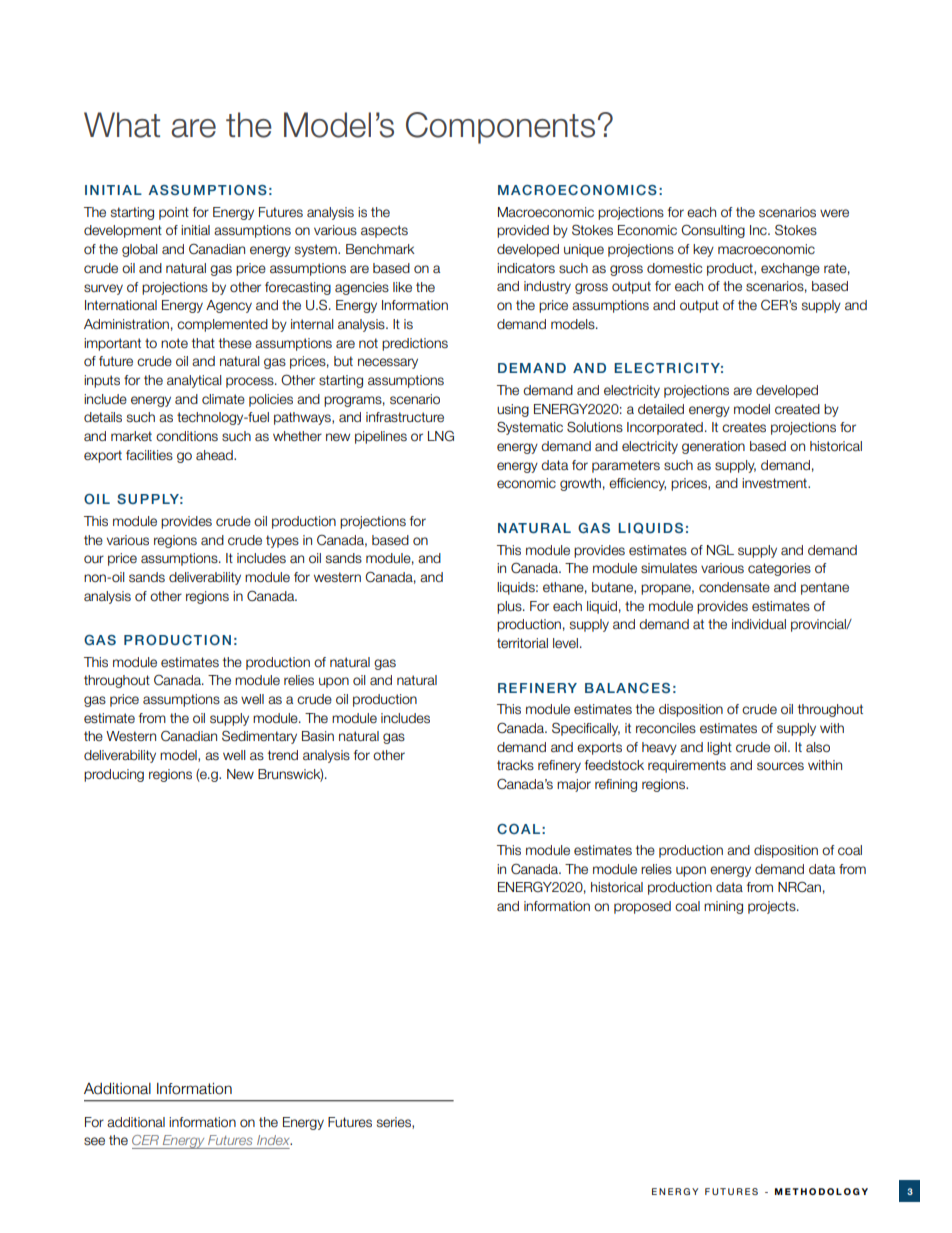 The height and width of the screenshot is (1233, 952). Describe the element at coordinates (94, 1141) in the screenshot. I see `see` at that location.
